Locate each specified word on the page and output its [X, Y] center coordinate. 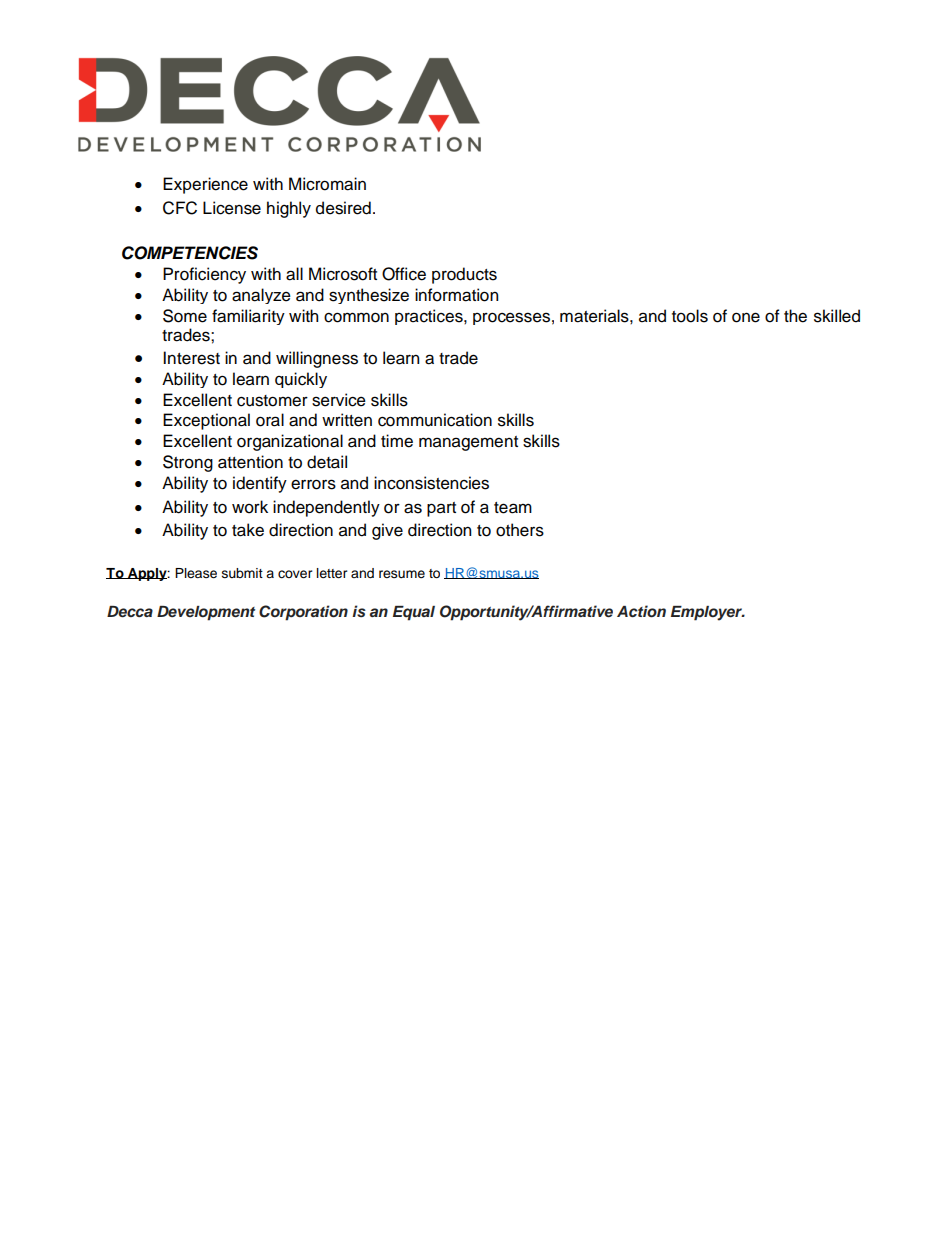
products [464, 275]
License [232, 208]
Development [206, 613]
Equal [414, 613]
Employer [708, 613]
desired [343, 208]
